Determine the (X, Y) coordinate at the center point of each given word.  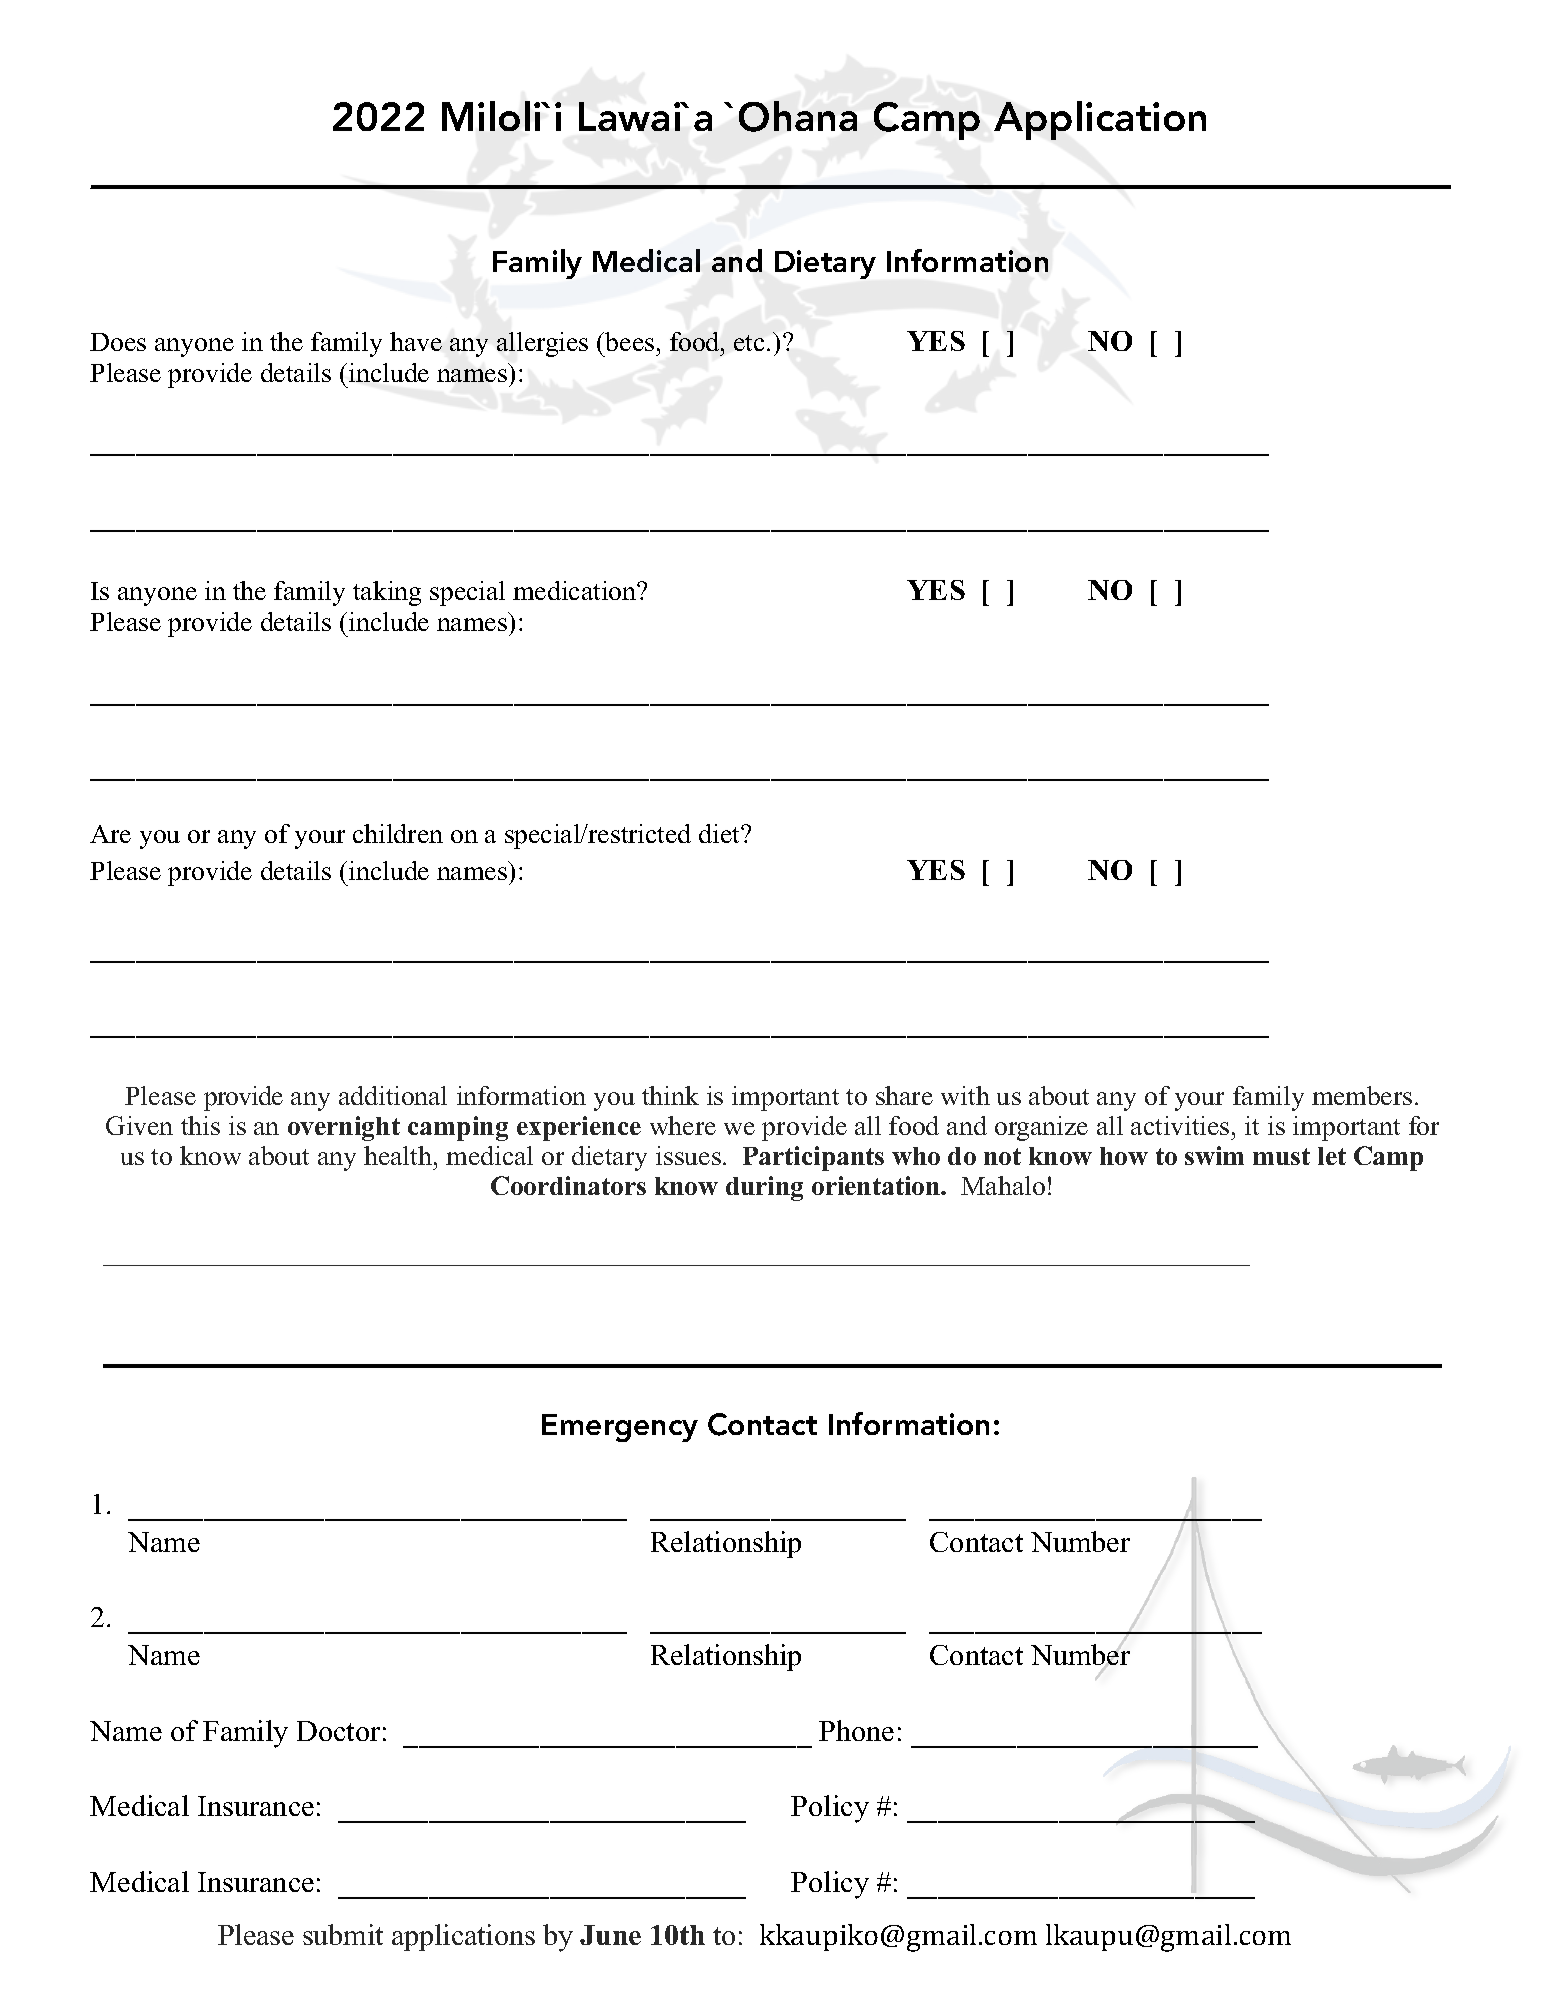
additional (393, 1095)
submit (343, 1934)
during (764, 1188)
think (670, 1095)
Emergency (620, 1428)
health (399, 1155)
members (1362, 1095)
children (398, 833)
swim (1214, 1155)
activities (1180, 1125)
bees (628, 341)
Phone (856, 1730)
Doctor (338, 1731)
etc (751, 343)
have (416, 341)
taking (387, 593)
